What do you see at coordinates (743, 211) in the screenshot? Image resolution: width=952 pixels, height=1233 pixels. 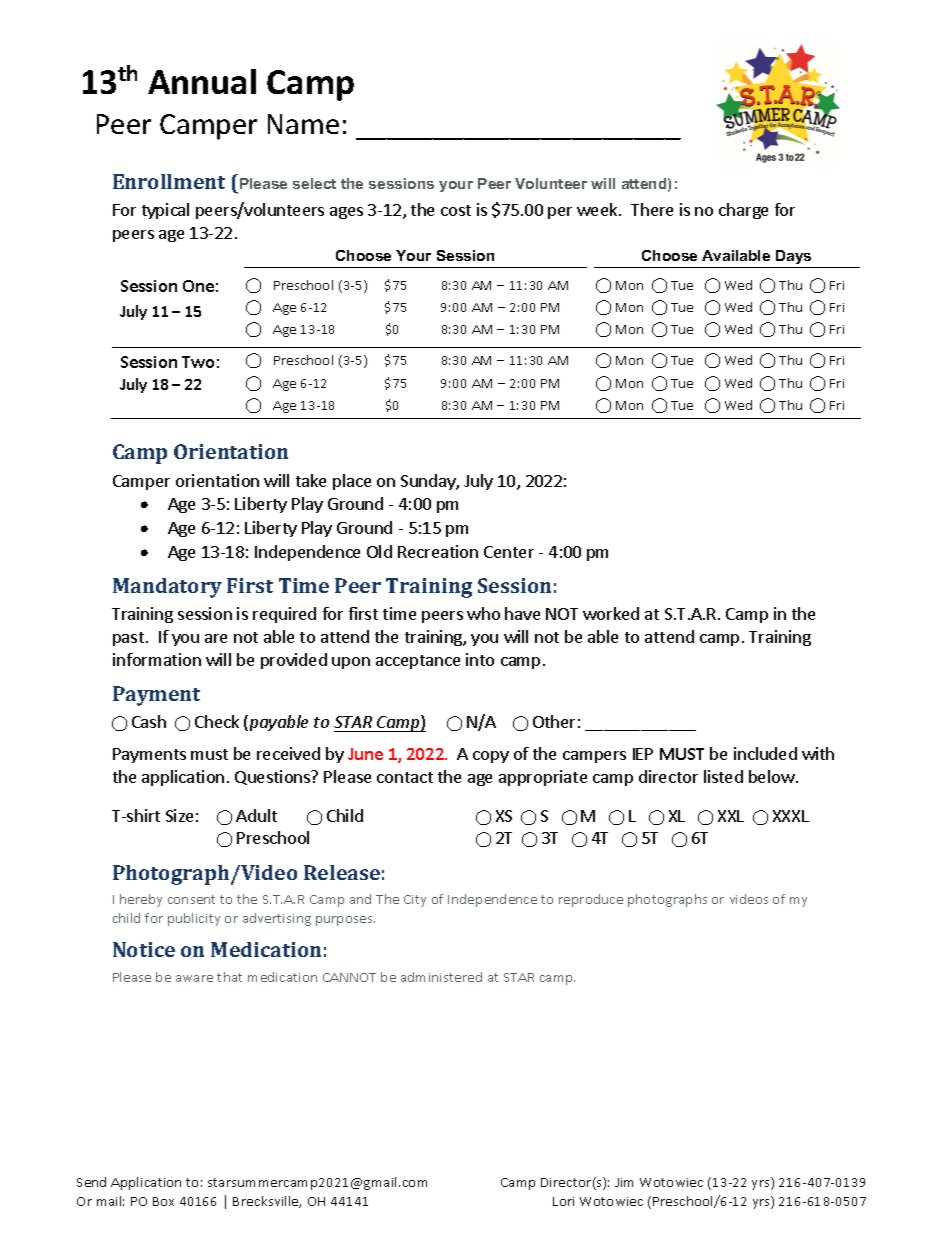 I see `charge` at bounding box center [743, 211].
